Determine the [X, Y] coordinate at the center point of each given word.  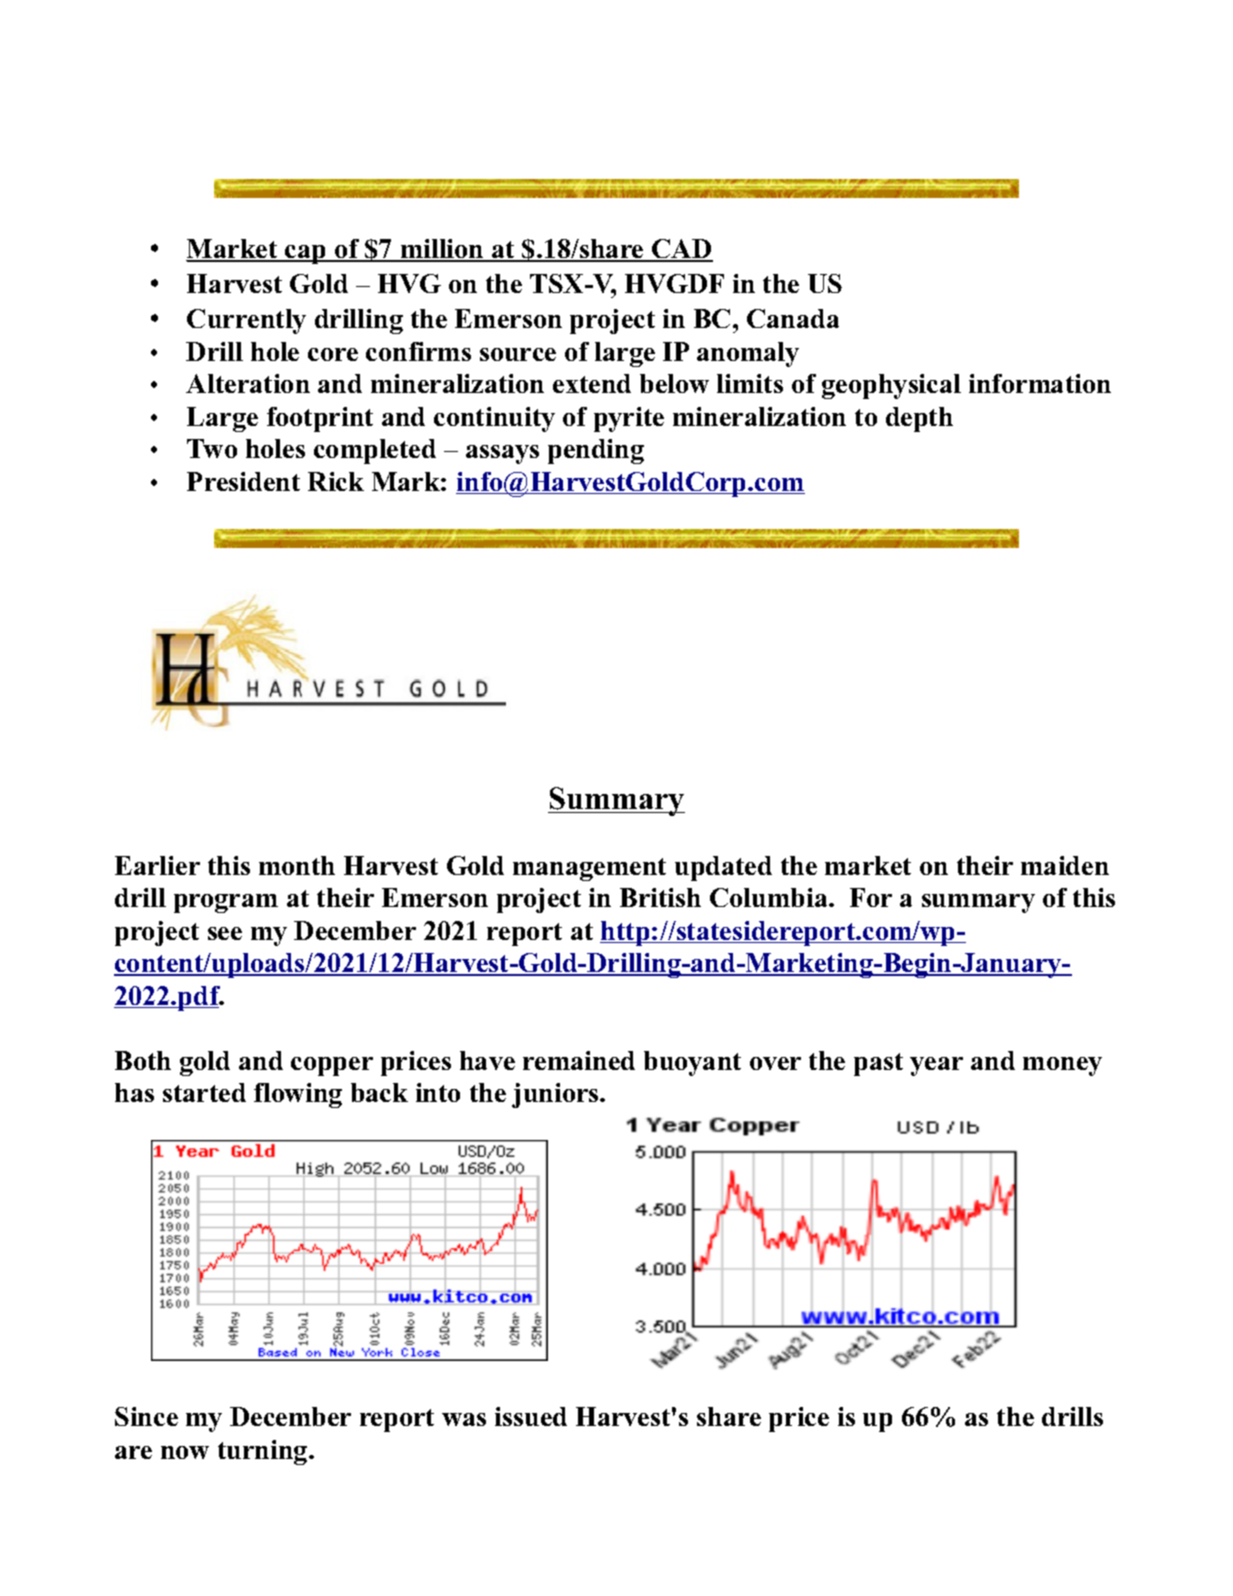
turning [264, 1452]
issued [531, 1416]
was [464, 1419]
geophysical [891, 386]
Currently [246, 321]
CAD [681, 250]
